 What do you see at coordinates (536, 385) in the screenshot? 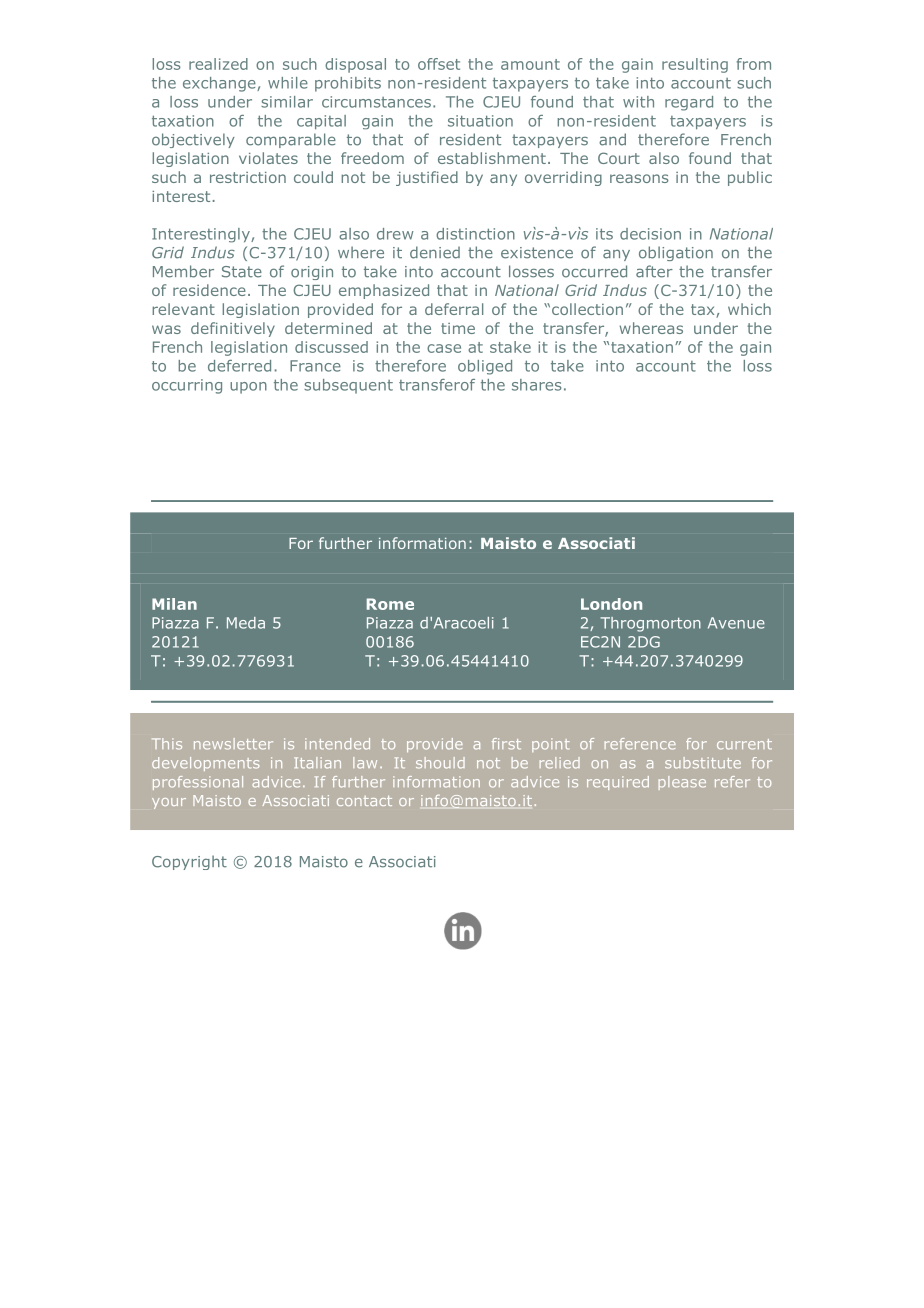
I see `shares` at bounding box center [536, 385].
